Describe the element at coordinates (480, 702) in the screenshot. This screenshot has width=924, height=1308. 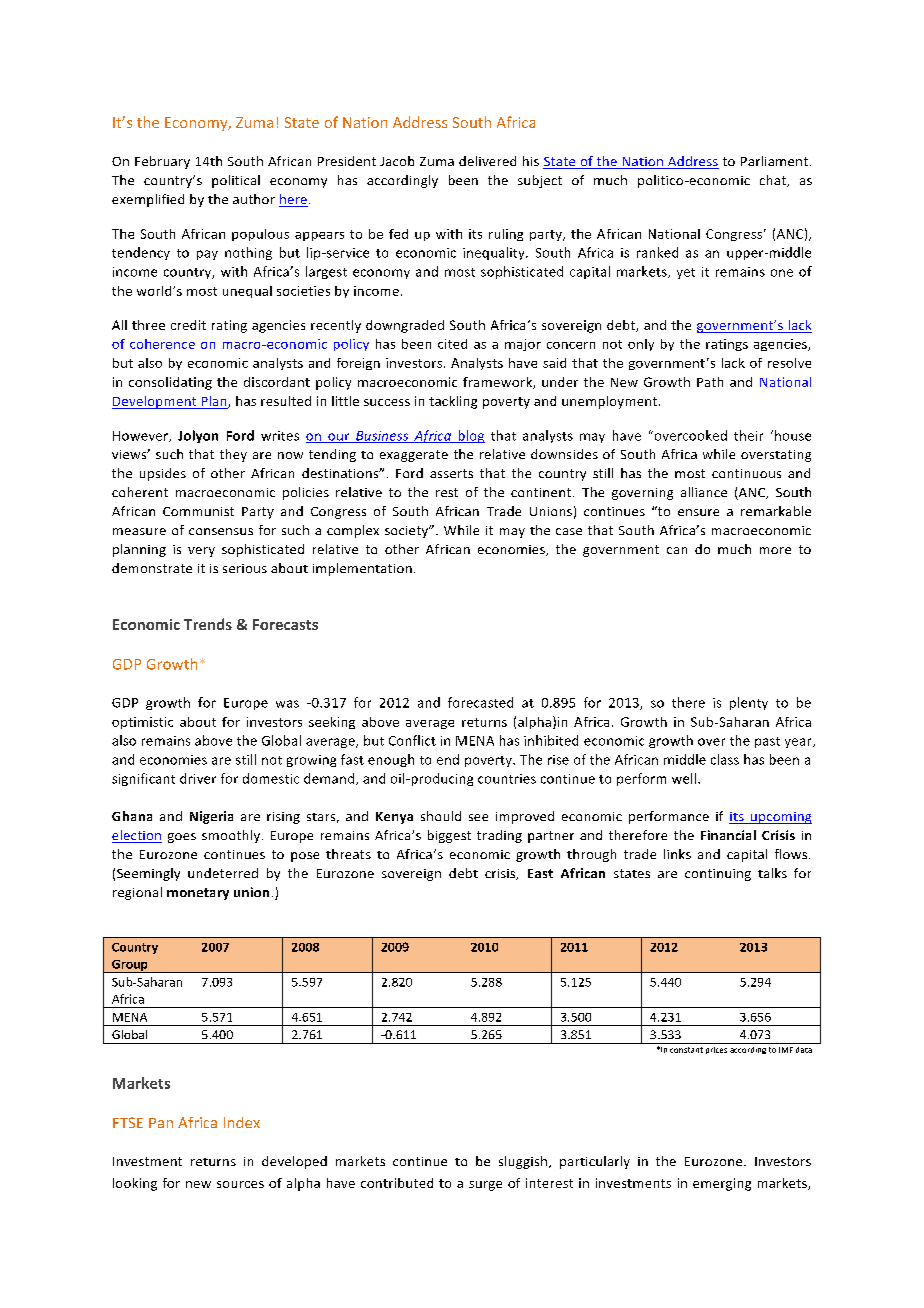
I see `forecasted` at that location.
